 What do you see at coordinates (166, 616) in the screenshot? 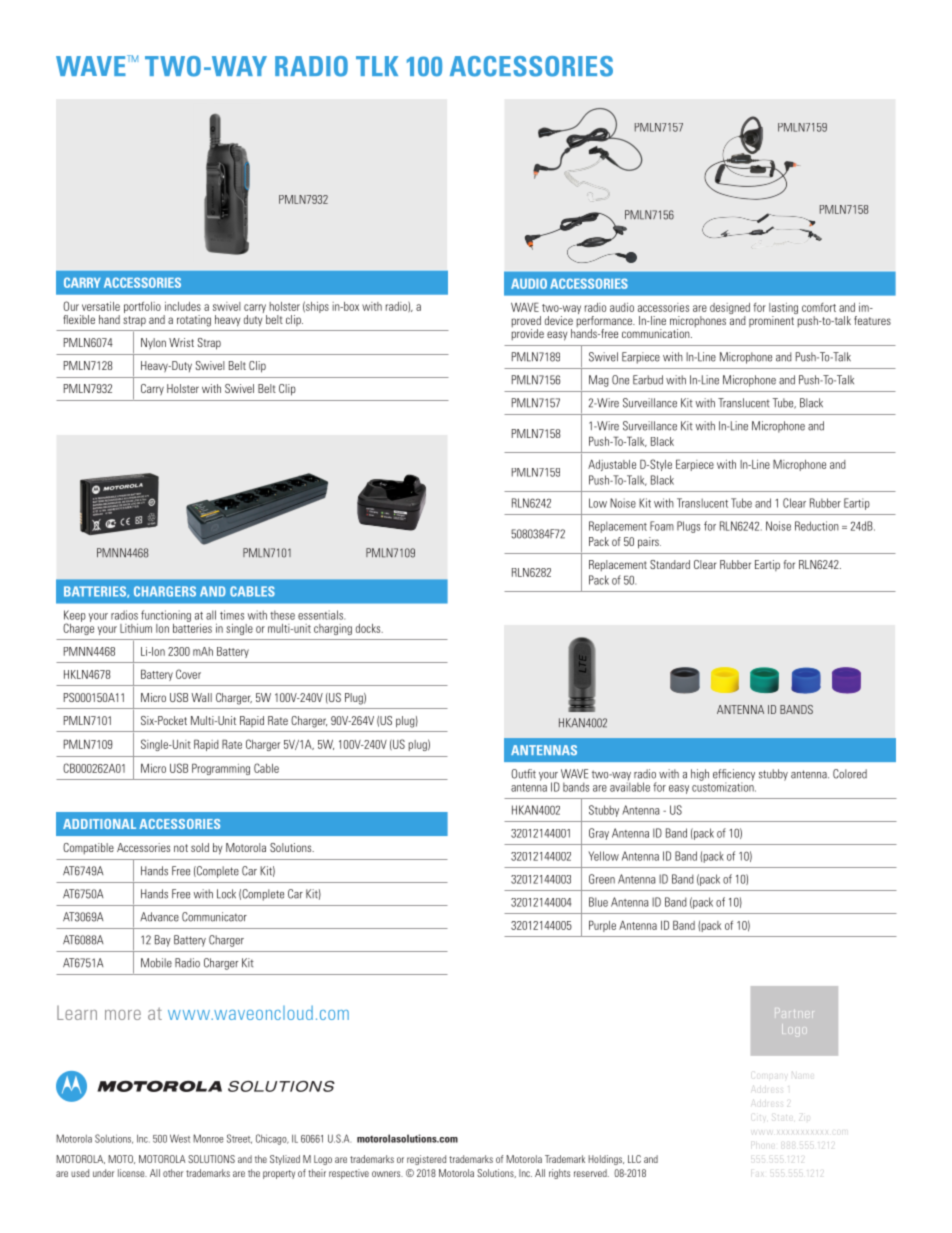
I see `functioning` at bounding box center [166, 616].
